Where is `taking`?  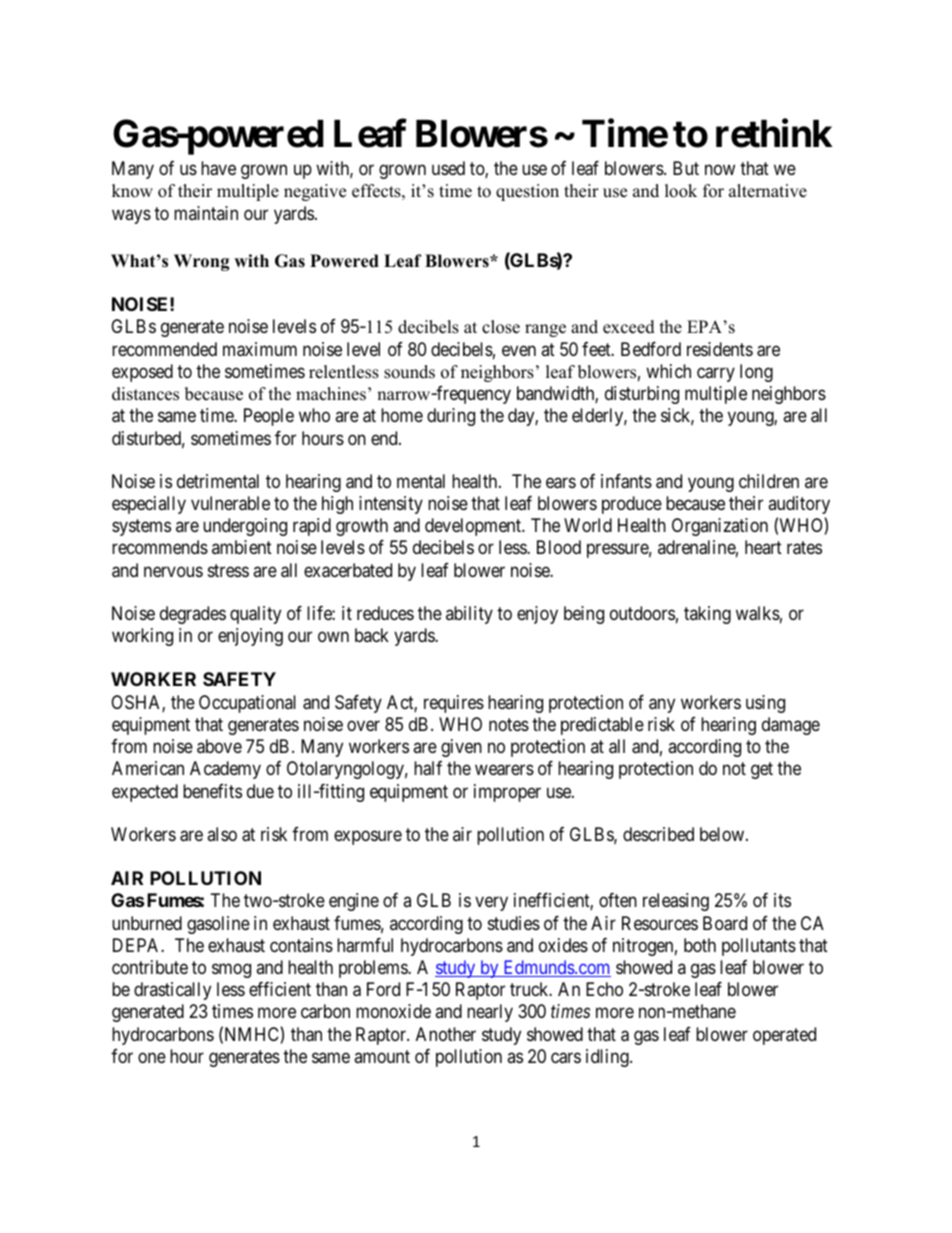 taking is located at coordinates (707, 615).
